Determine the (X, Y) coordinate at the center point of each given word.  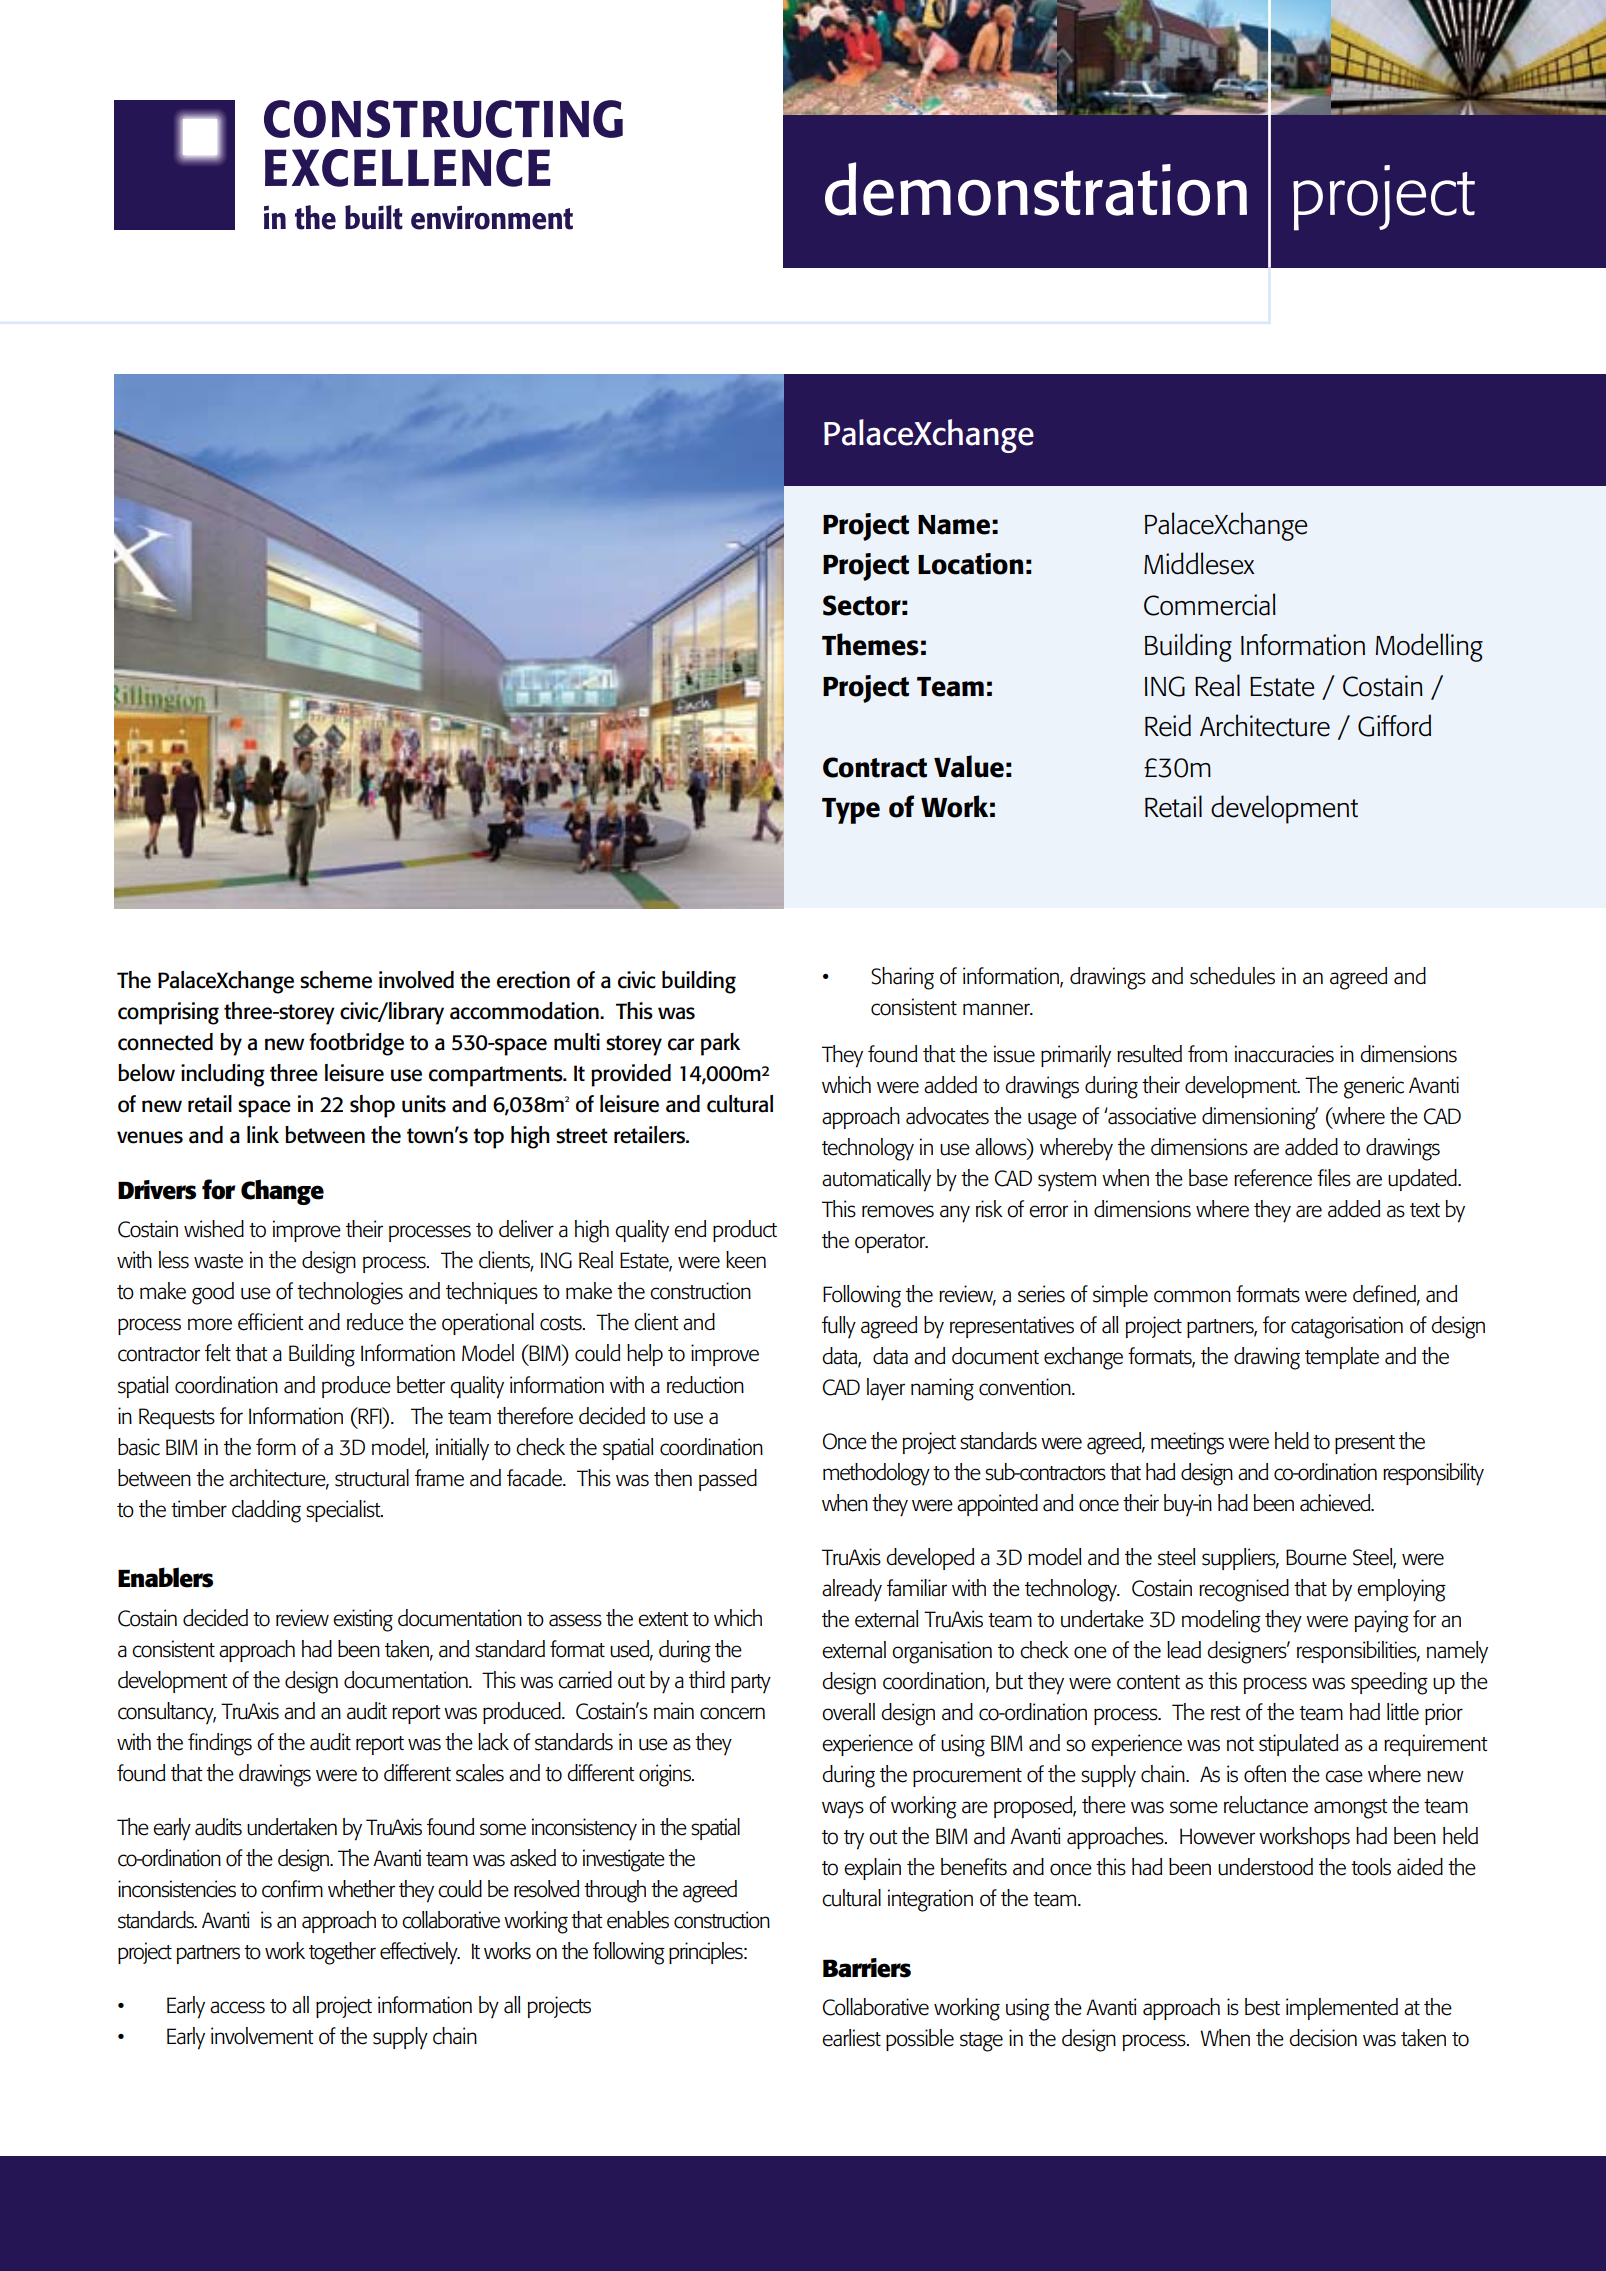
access (237, 2007)
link (263, 1134)
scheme (336, 980)
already (852, 1590)
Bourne (1316, 1557)
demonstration (1036, 189)
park (720, 1044)
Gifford (1394, 725)
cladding (266, 1511)
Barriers (867, 1968)
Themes (870, 644)
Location (971, 564)
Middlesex (1199, 563)
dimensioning (1260, 1118)
